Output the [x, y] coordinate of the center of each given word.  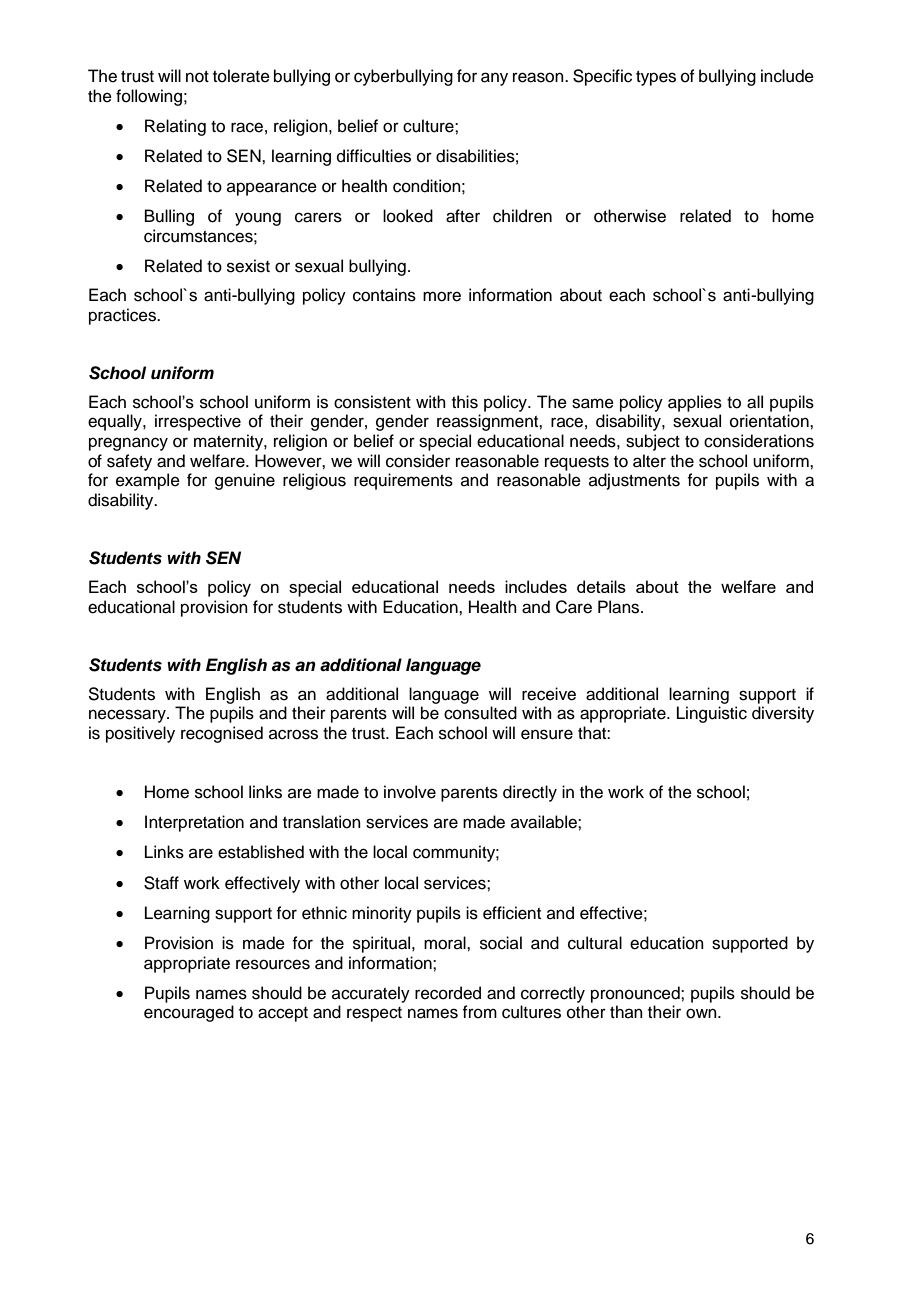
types [656, 78]
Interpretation [194, 823]
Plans [620, 607]
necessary [128, 716]
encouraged [189, 1013]
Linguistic [712, 714]
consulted [480, 713]
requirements [403, 481]
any [494, 79]
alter [649, 461]
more [442, 296]
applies [695, 403]
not [197, 77]
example [148, 481]
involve [410, 792]
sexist [248, 266]
